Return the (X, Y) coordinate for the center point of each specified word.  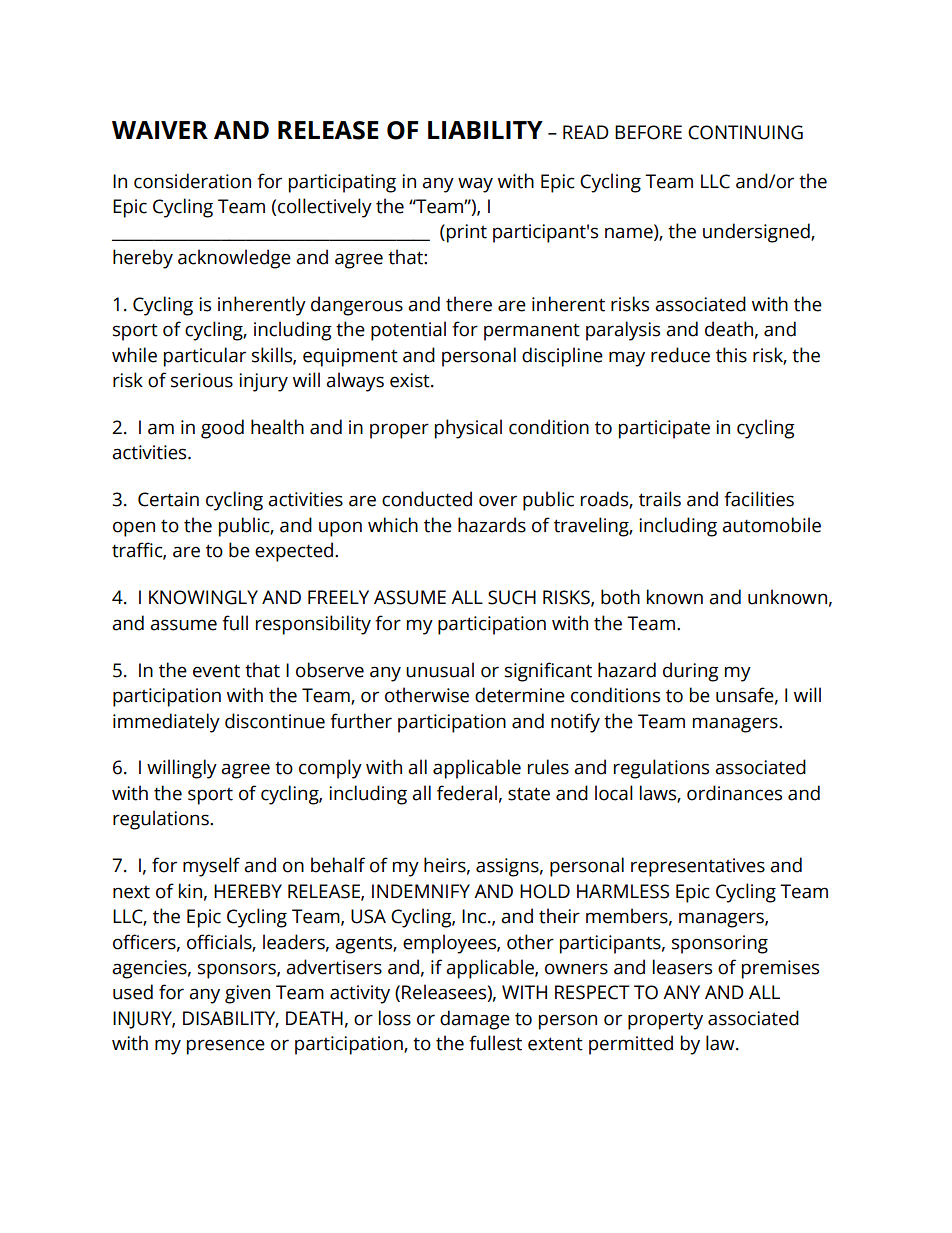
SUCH (512, 597)
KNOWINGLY (203, 597)
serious (202, 380)
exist (411, 380)
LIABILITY (485, 130)
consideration (192, 181)
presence (226, 1047)
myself (211, 867)
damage (475, 1020)
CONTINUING (745, 132)
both (620, 597)
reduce (680, 355)
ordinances (734, 793)
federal (467, 793)
